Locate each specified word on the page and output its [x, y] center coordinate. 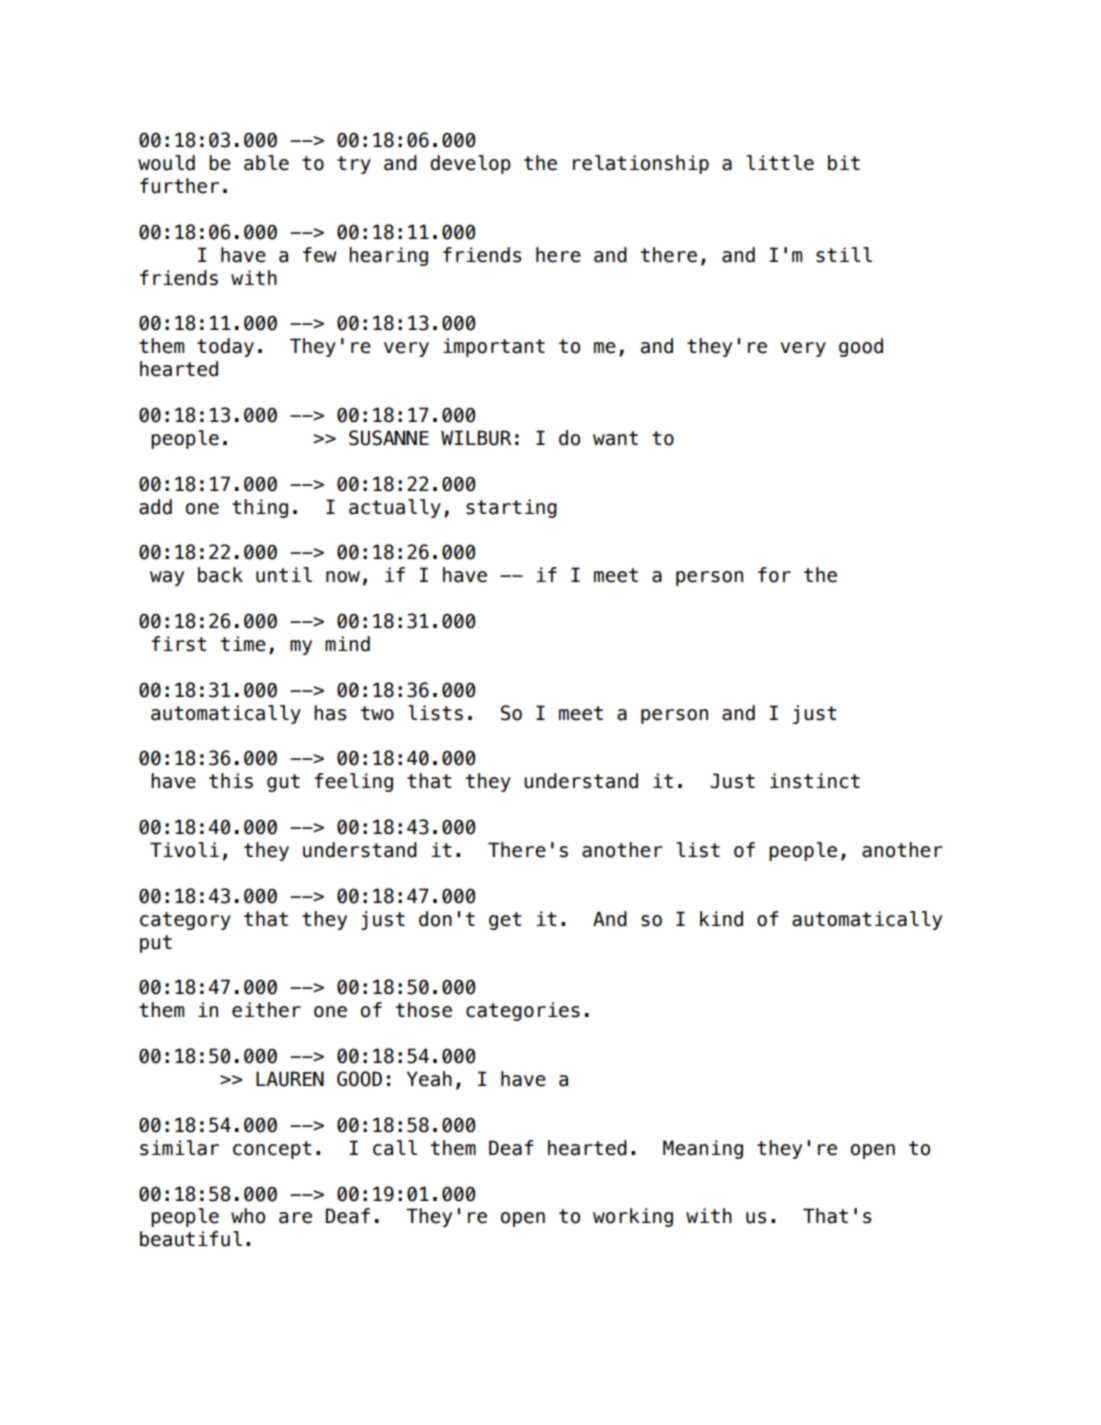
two [377, 713]
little [780, 163]
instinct [815, 781]
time [243, 644]
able [266, 163]
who [248, 1216]
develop [470, 164]
